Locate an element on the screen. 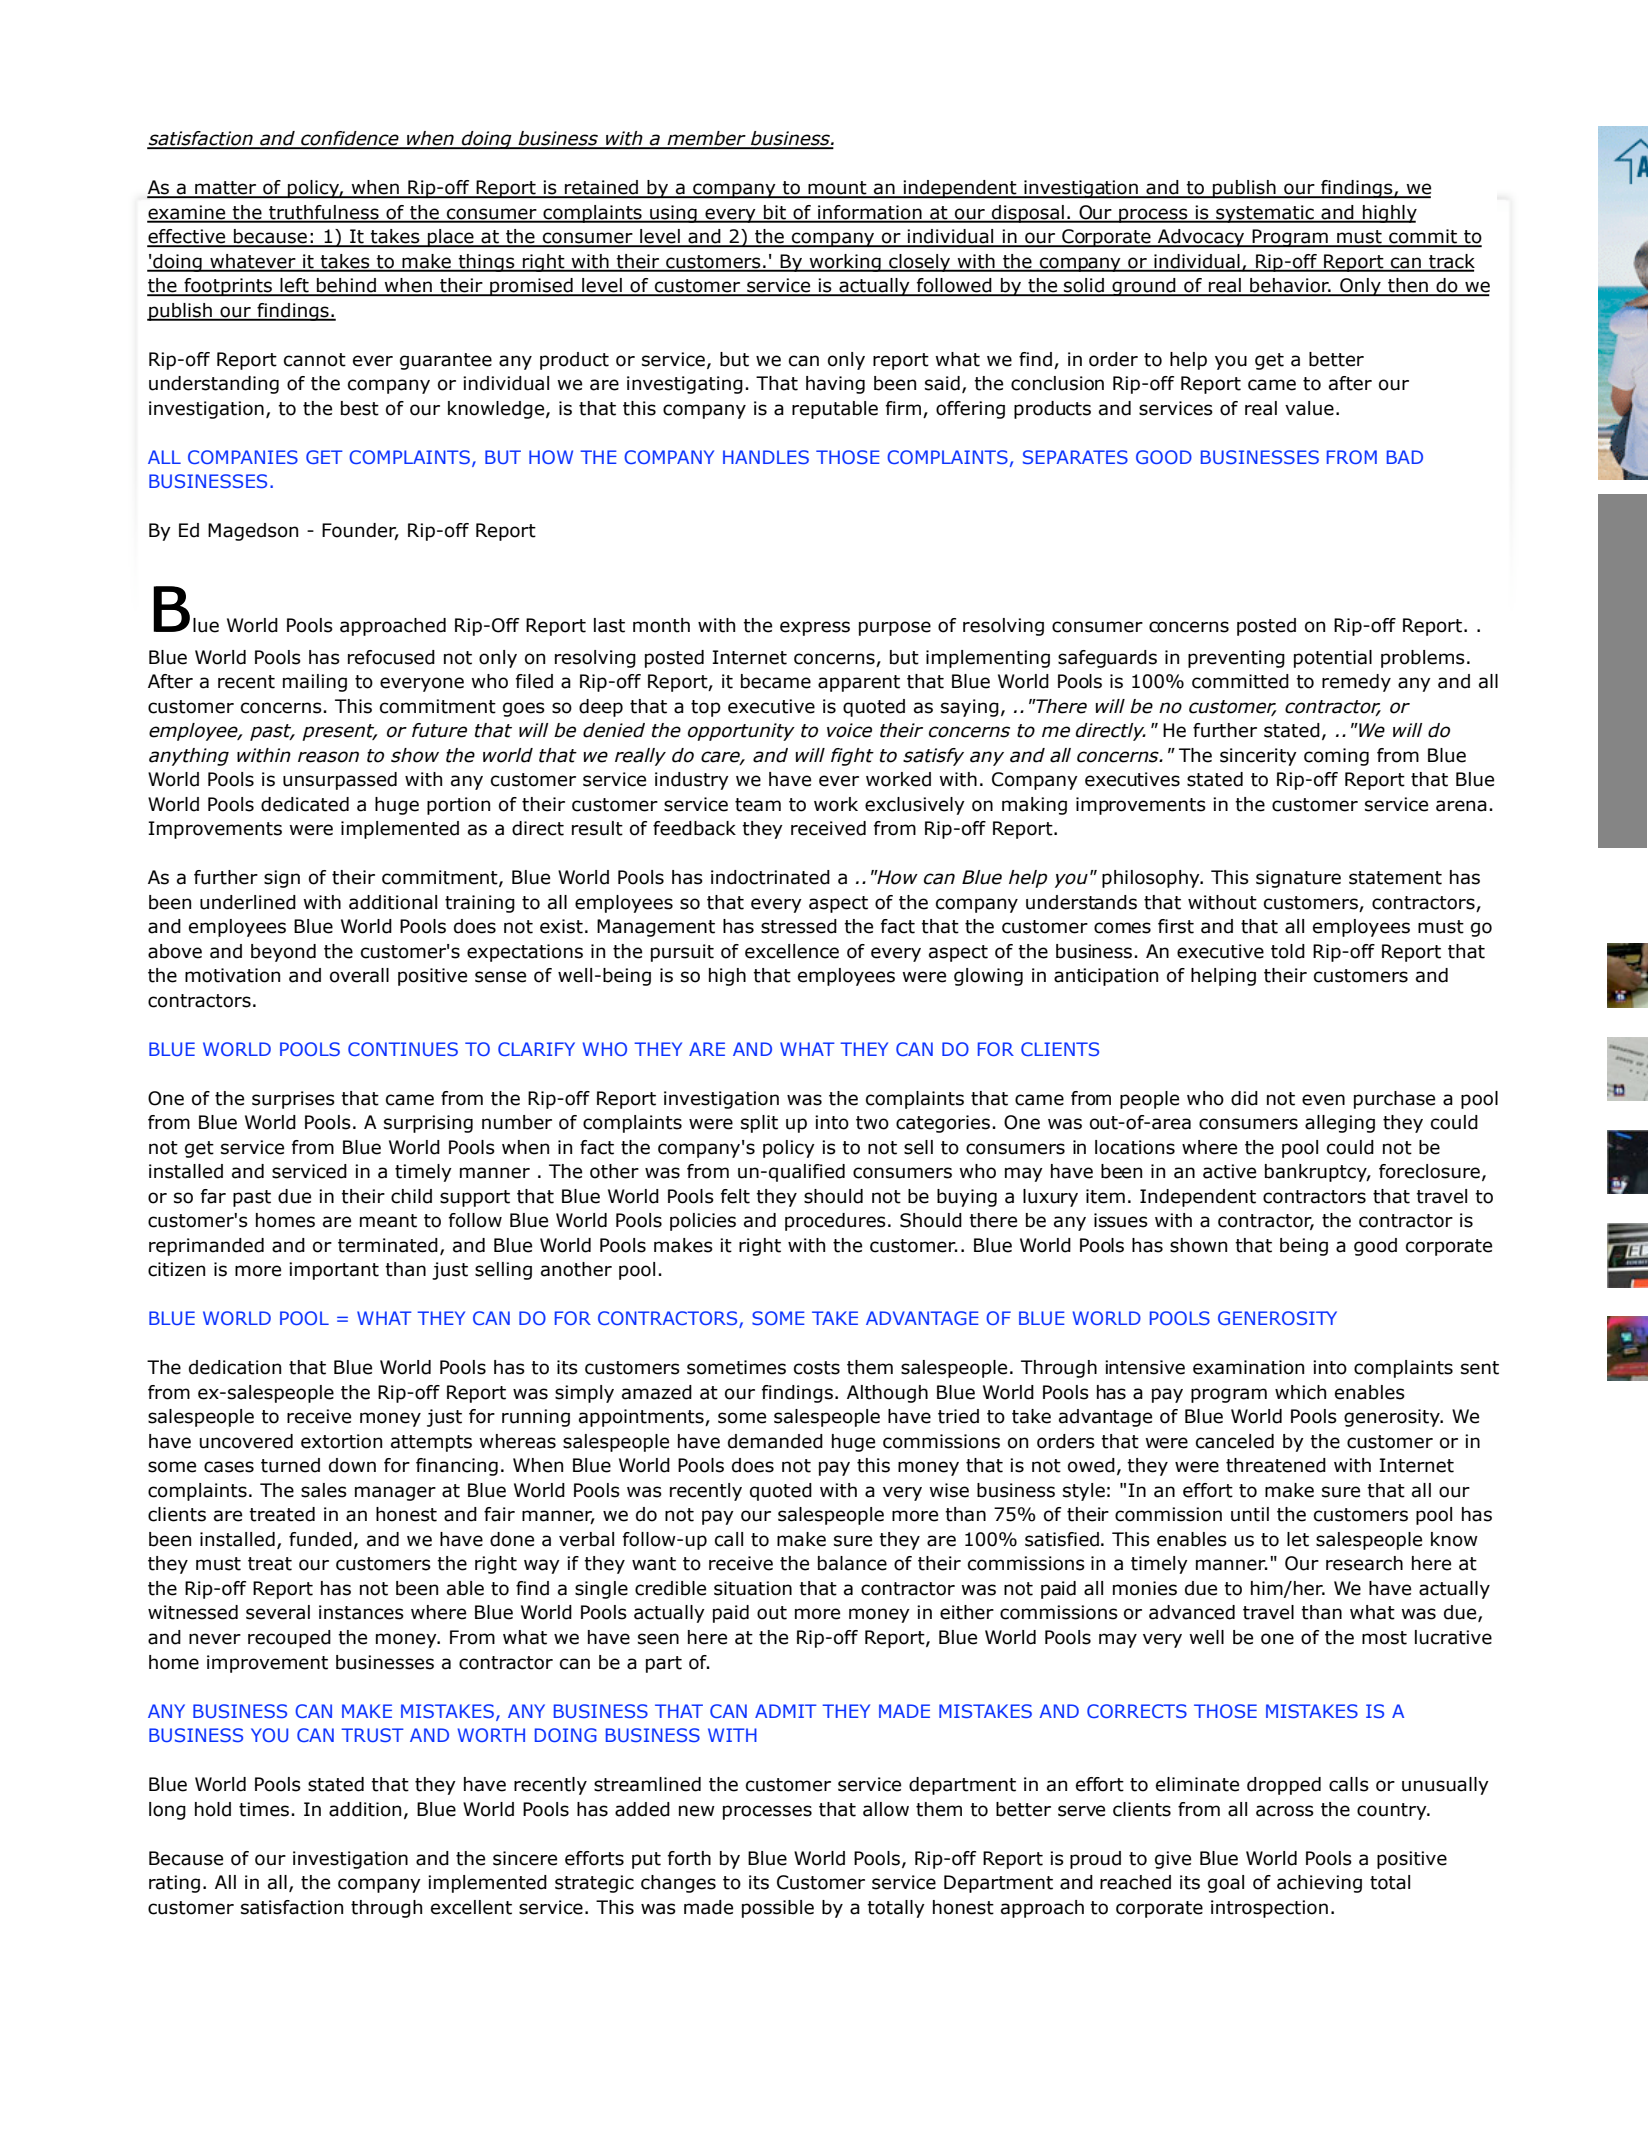  possible is located at coordinates (778, 1909).
